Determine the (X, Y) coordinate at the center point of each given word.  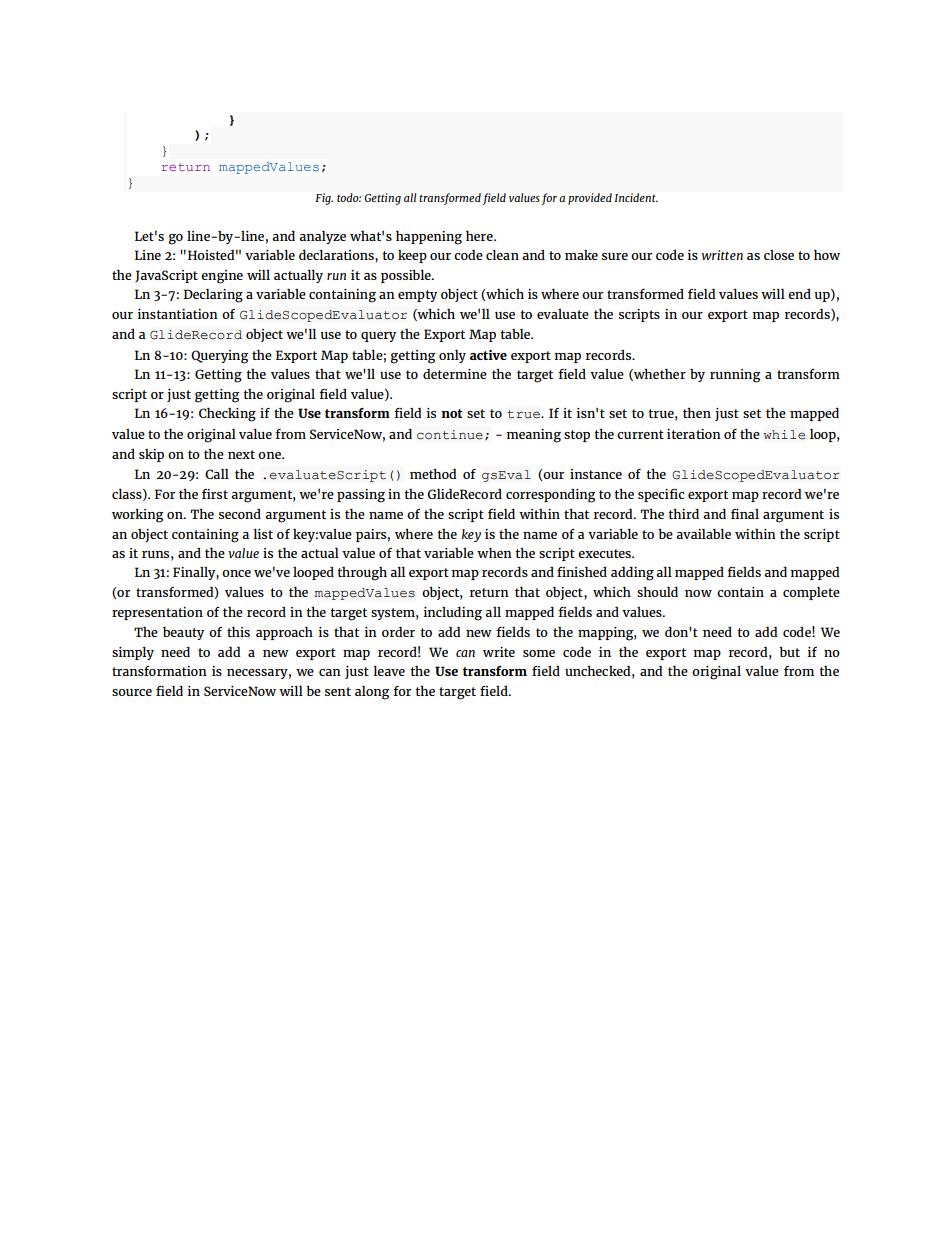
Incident (636, 197)
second (240, 514)
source (132, 692)
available (703, 533)
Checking (227, 414)
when (494, 552)
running (735, 376)
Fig (324, 199)
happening (429, 237)
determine (455, 373)
